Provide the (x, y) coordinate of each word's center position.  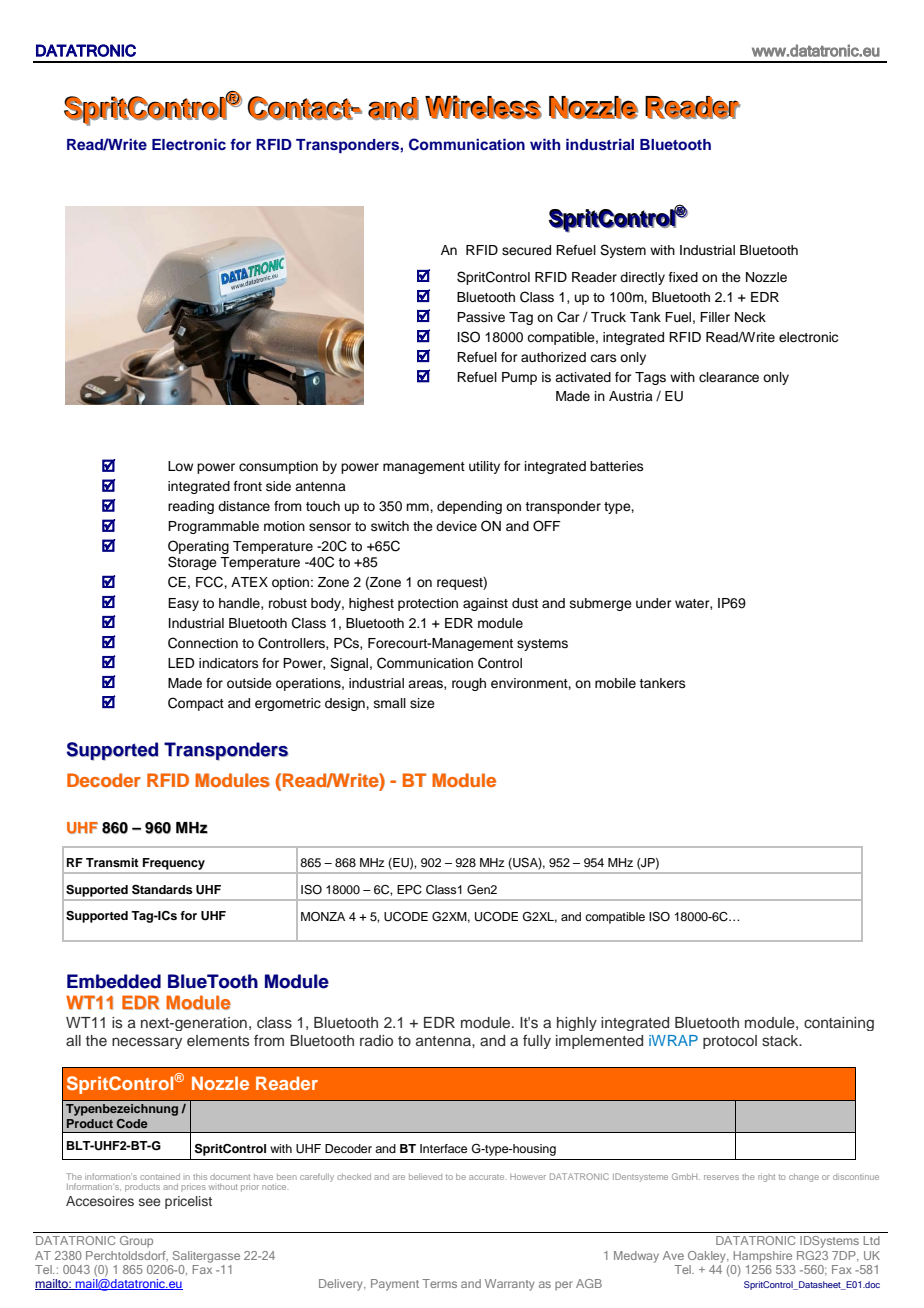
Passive (481, 317)
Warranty (510, 1285)
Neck (750, 317)
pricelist (188, 1202)
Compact (196, 704)
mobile (615, 683)
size (422, 703)
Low (180, 466)
